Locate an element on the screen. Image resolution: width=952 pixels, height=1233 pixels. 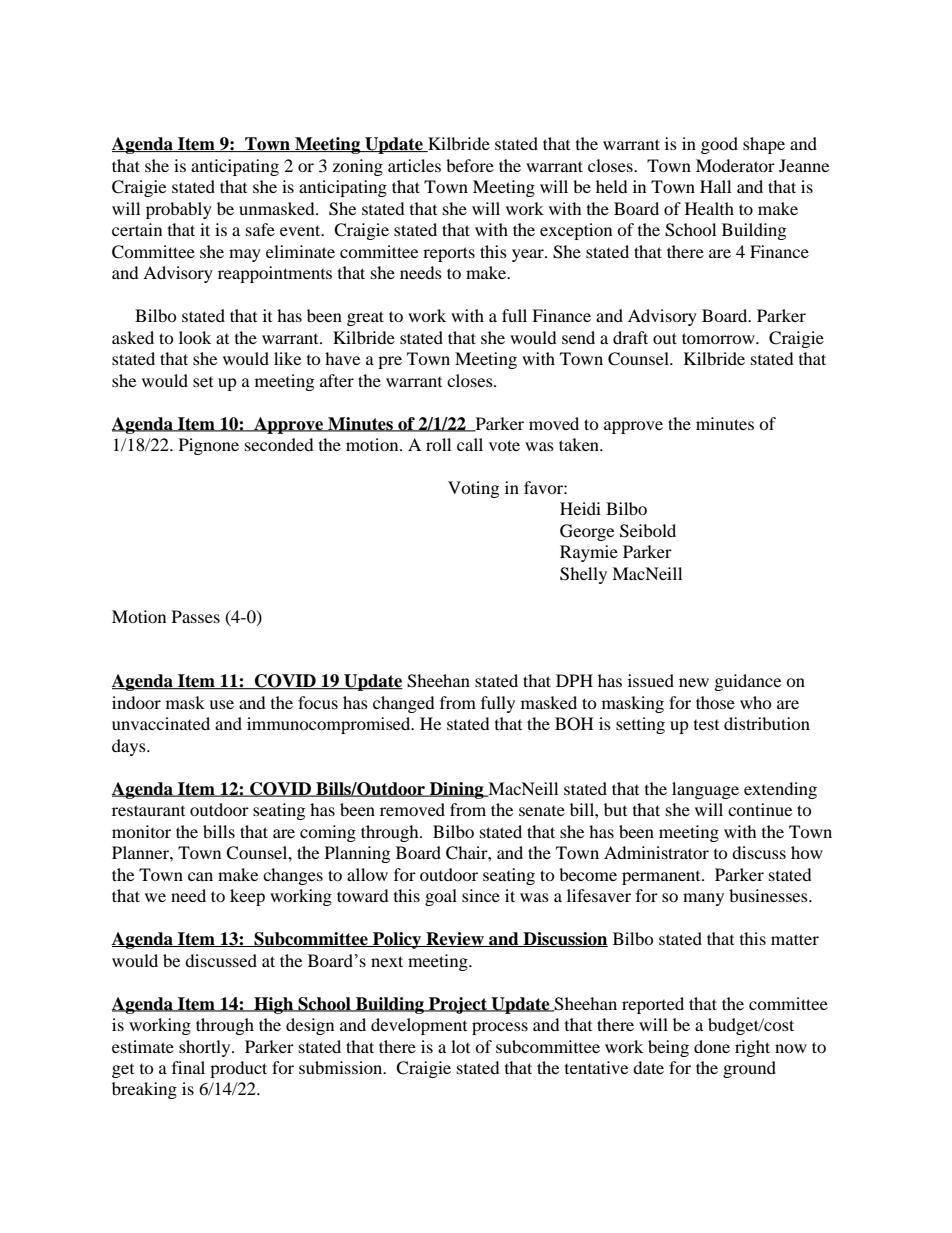
taken is located at coordinates (580, 444).
